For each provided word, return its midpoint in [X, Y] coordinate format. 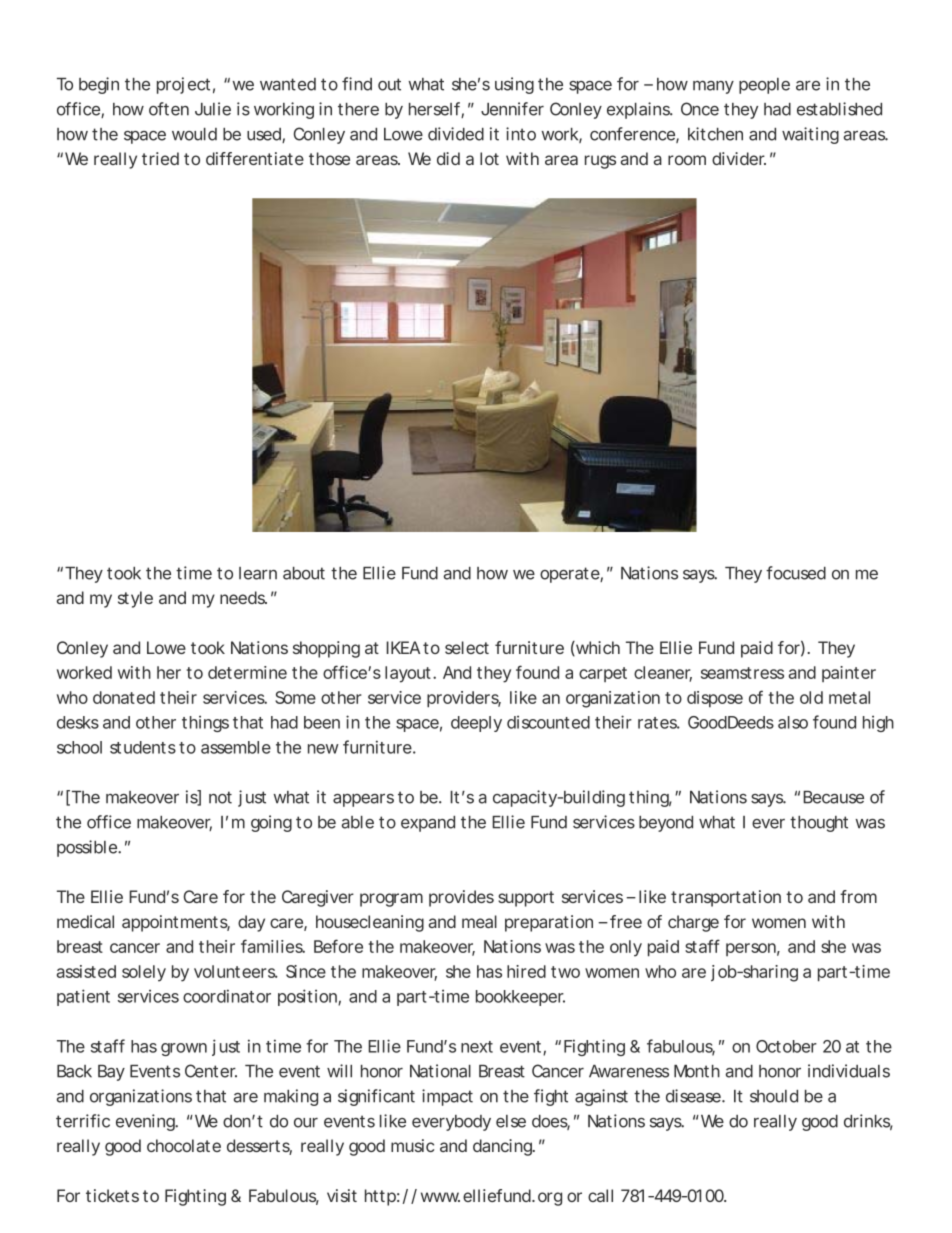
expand [428, 824]
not [220, 797]
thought [819, 824]
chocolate [184, 1145]
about [304, 573]
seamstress [742, 673]
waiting [810, 135]
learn [258, 573]
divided [456, 134]
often [169, 109]
